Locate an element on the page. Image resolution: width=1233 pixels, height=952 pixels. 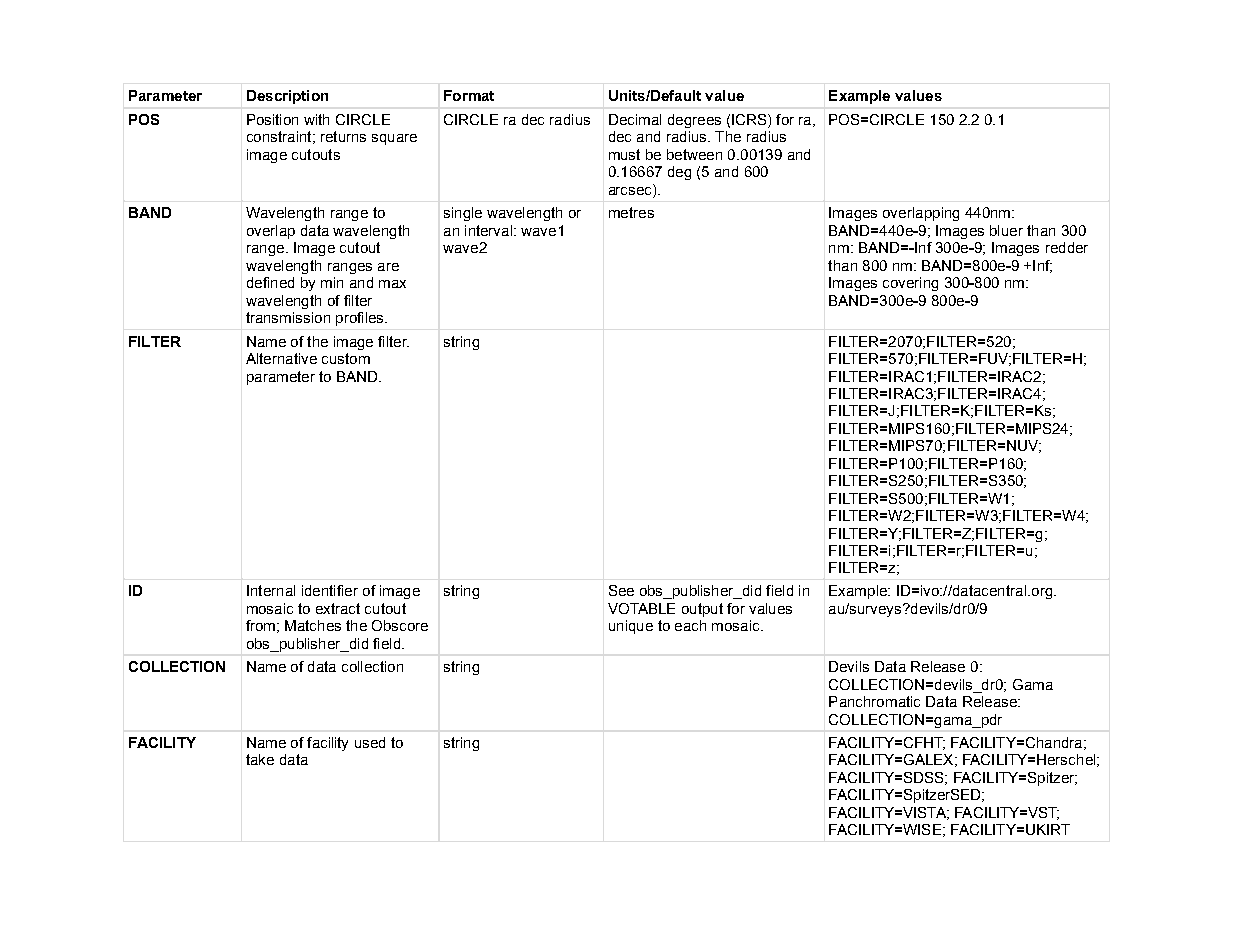
min is located at coordinates (332, 282).
